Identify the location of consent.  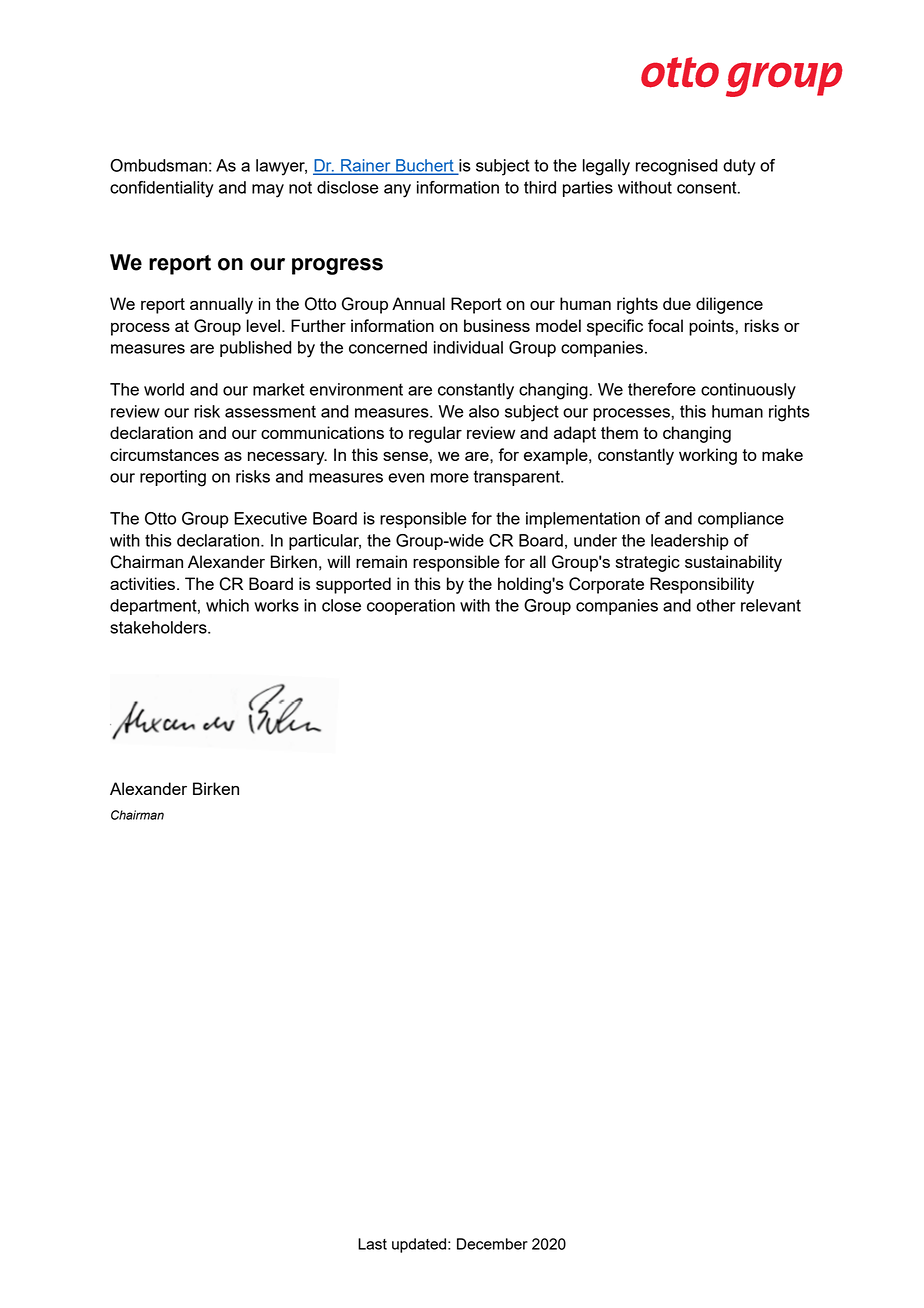
(708, 187).
